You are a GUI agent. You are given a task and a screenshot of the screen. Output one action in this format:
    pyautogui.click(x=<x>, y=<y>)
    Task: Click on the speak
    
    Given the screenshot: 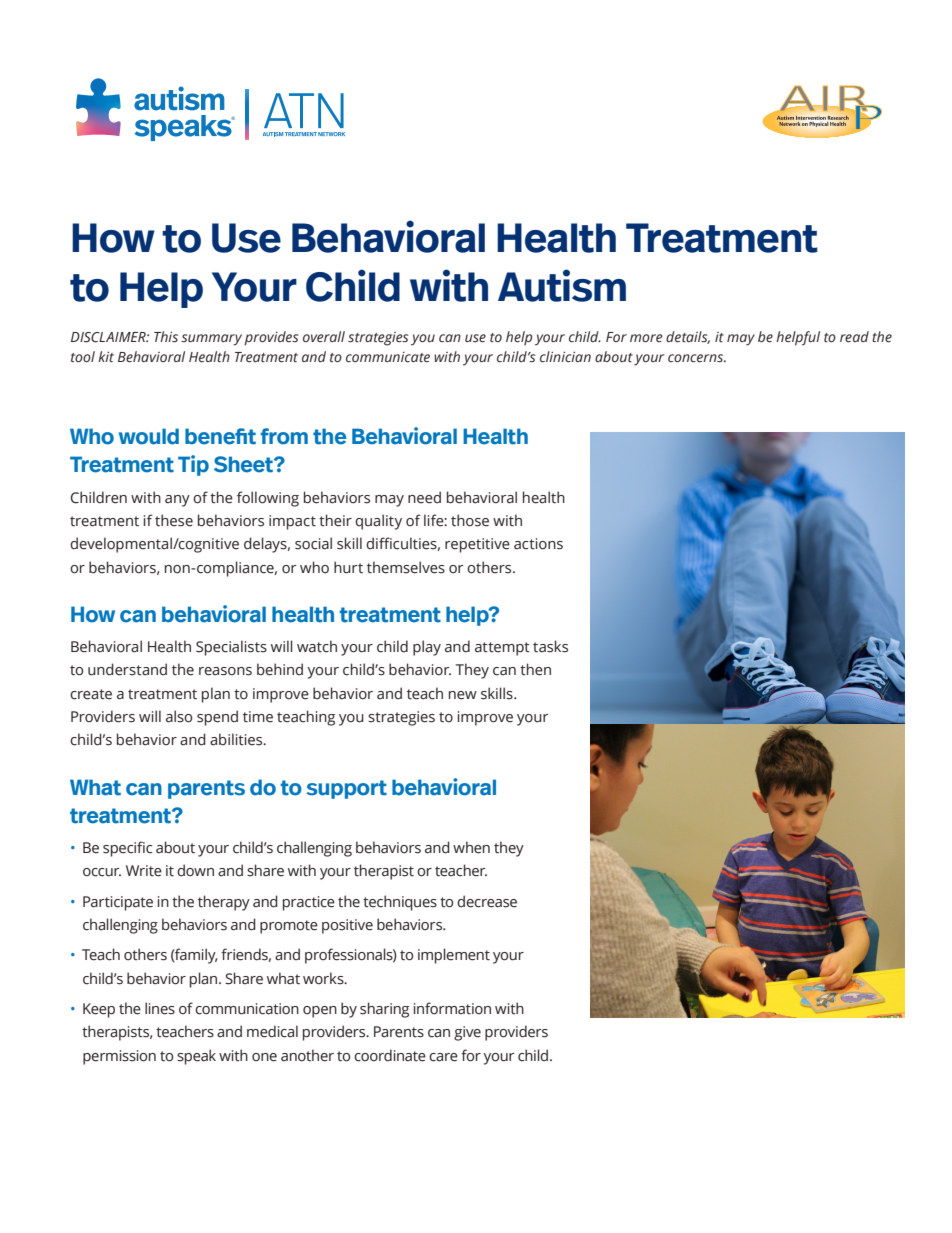 What is the action you would take?
    pyautogui.click(x=196, y=1057)
